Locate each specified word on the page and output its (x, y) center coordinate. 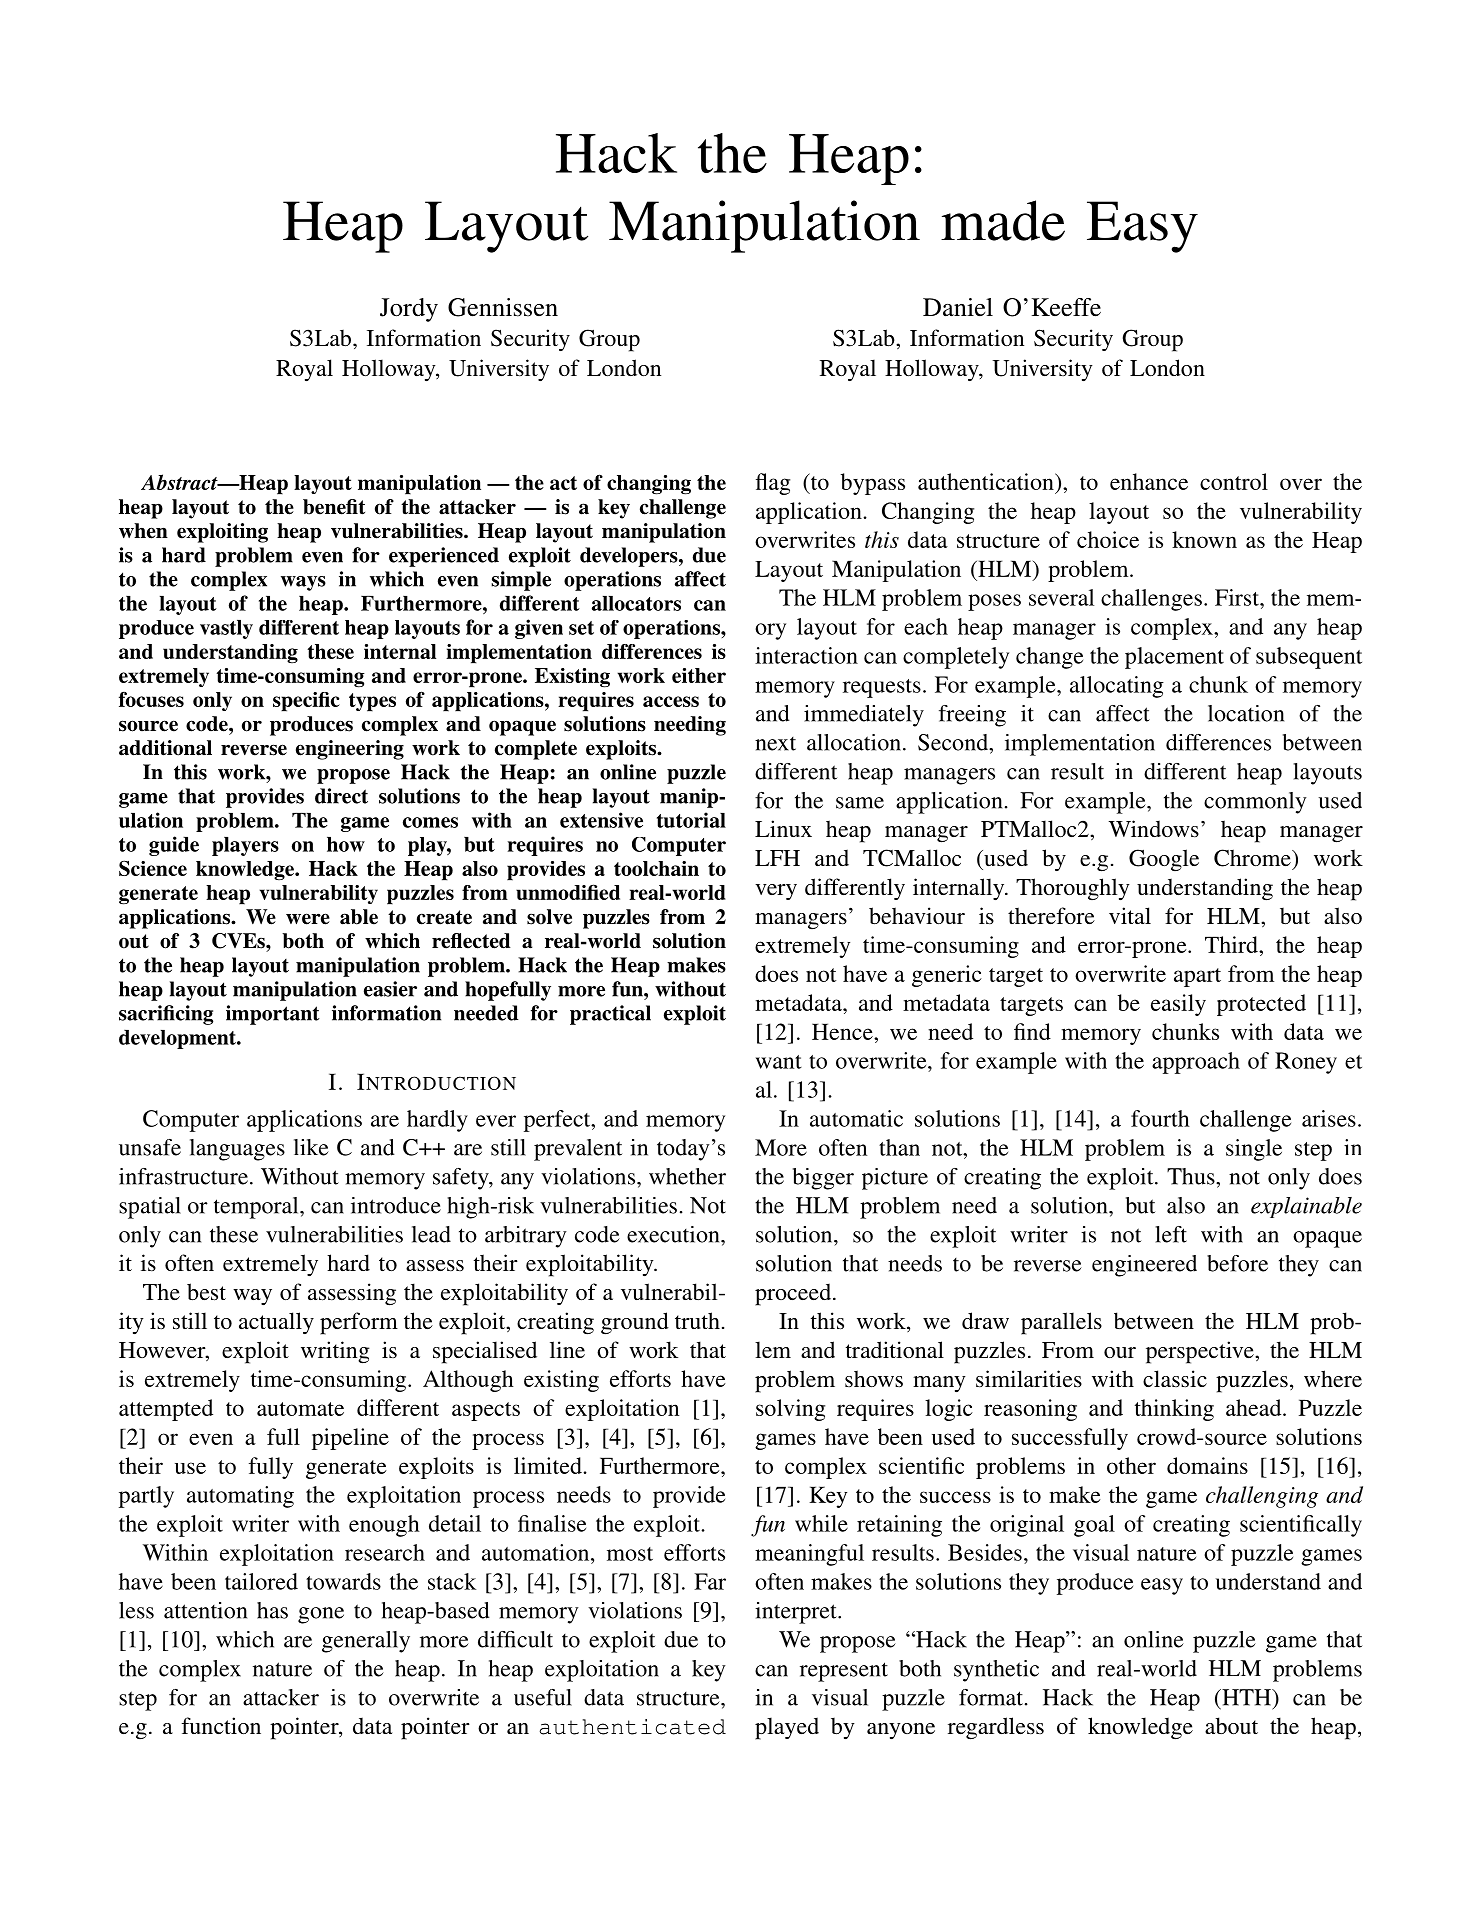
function (221, 1725)
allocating (1117, 687)
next (775, 744)
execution (674, 1234)
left (1171, 1234)
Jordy (409, 310)
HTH (1246, 1697)
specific (306, 702)
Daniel (958, 307)
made (1003, 220)
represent (844, 1672)
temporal (257, 1208)
